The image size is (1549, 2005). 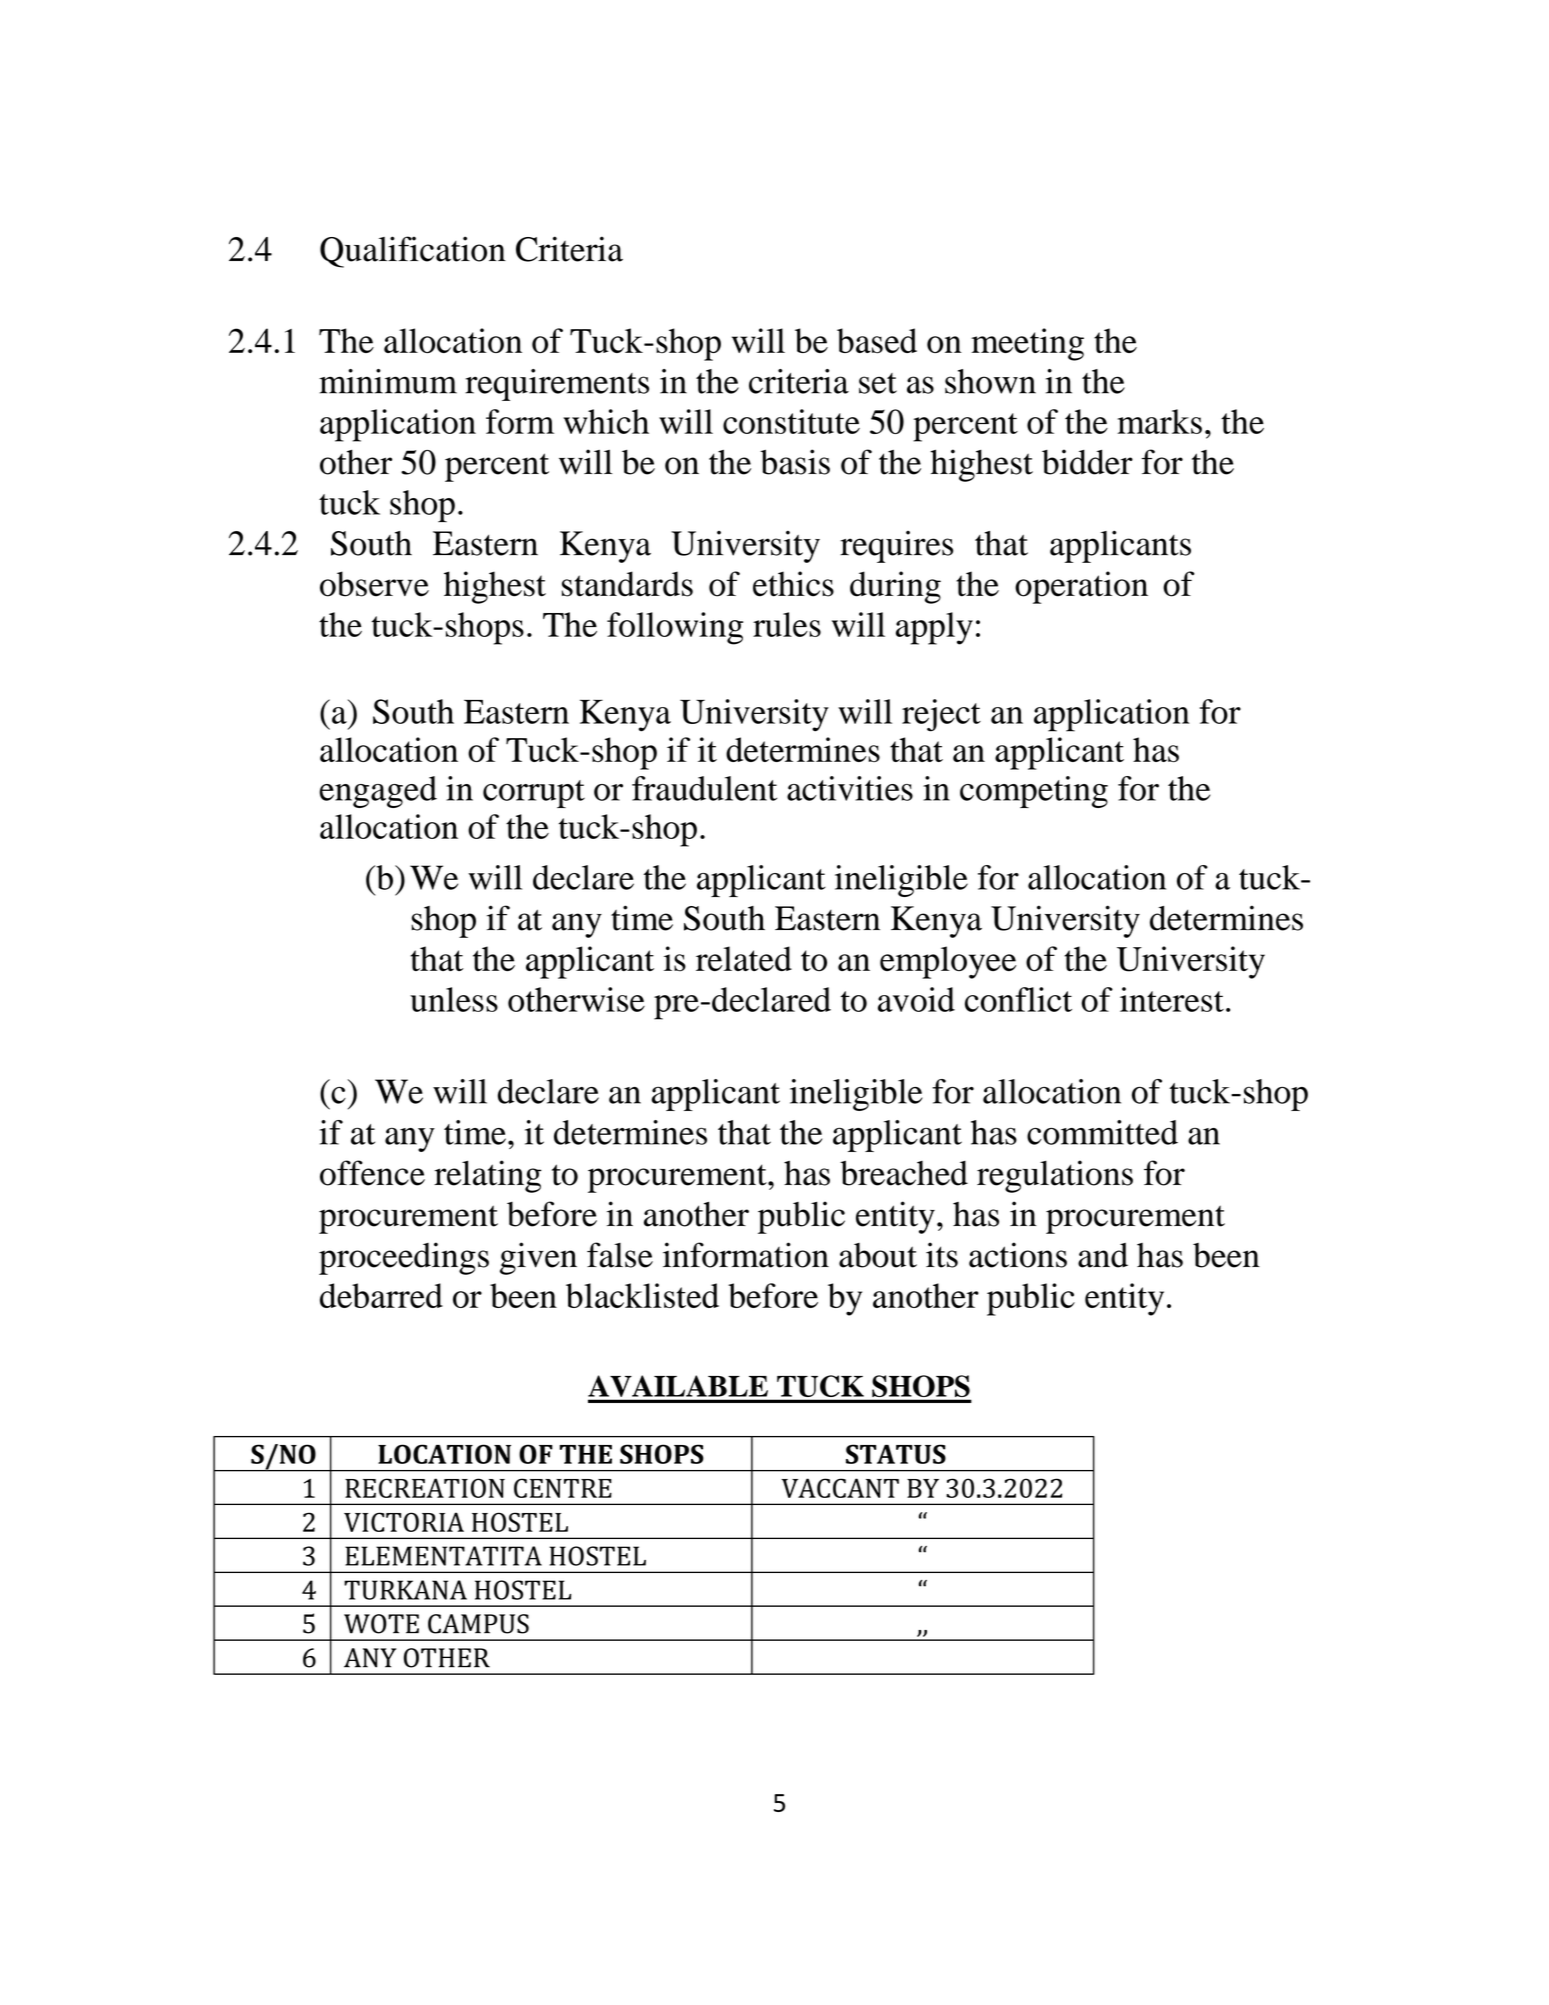 What do you see at coordinates (413, 252) in the screenshot?
I see `Qualification` at bounding box center [413, 252].
